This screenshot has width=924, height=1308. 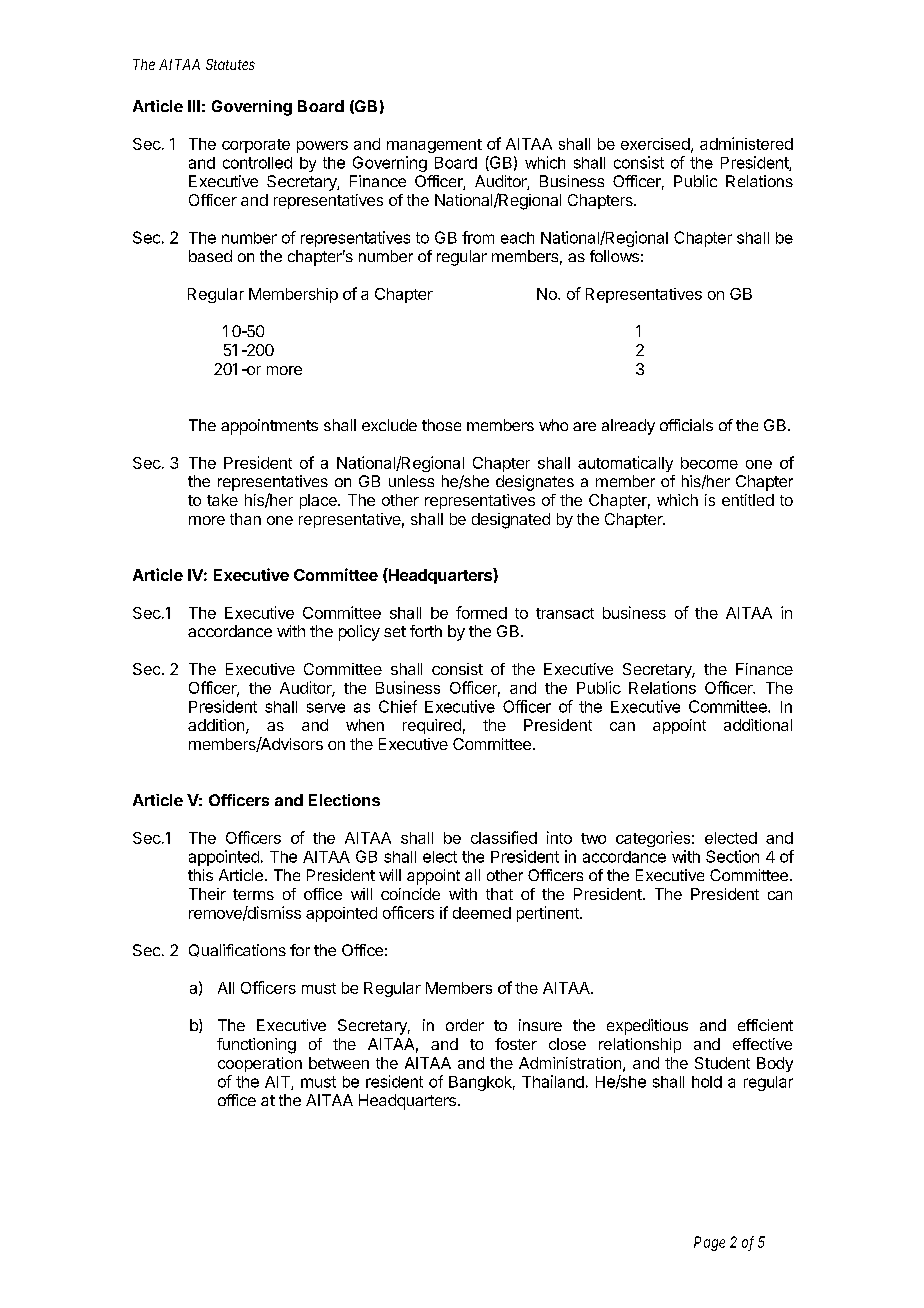 I want to click on officials, so click(x=686, y=425).
